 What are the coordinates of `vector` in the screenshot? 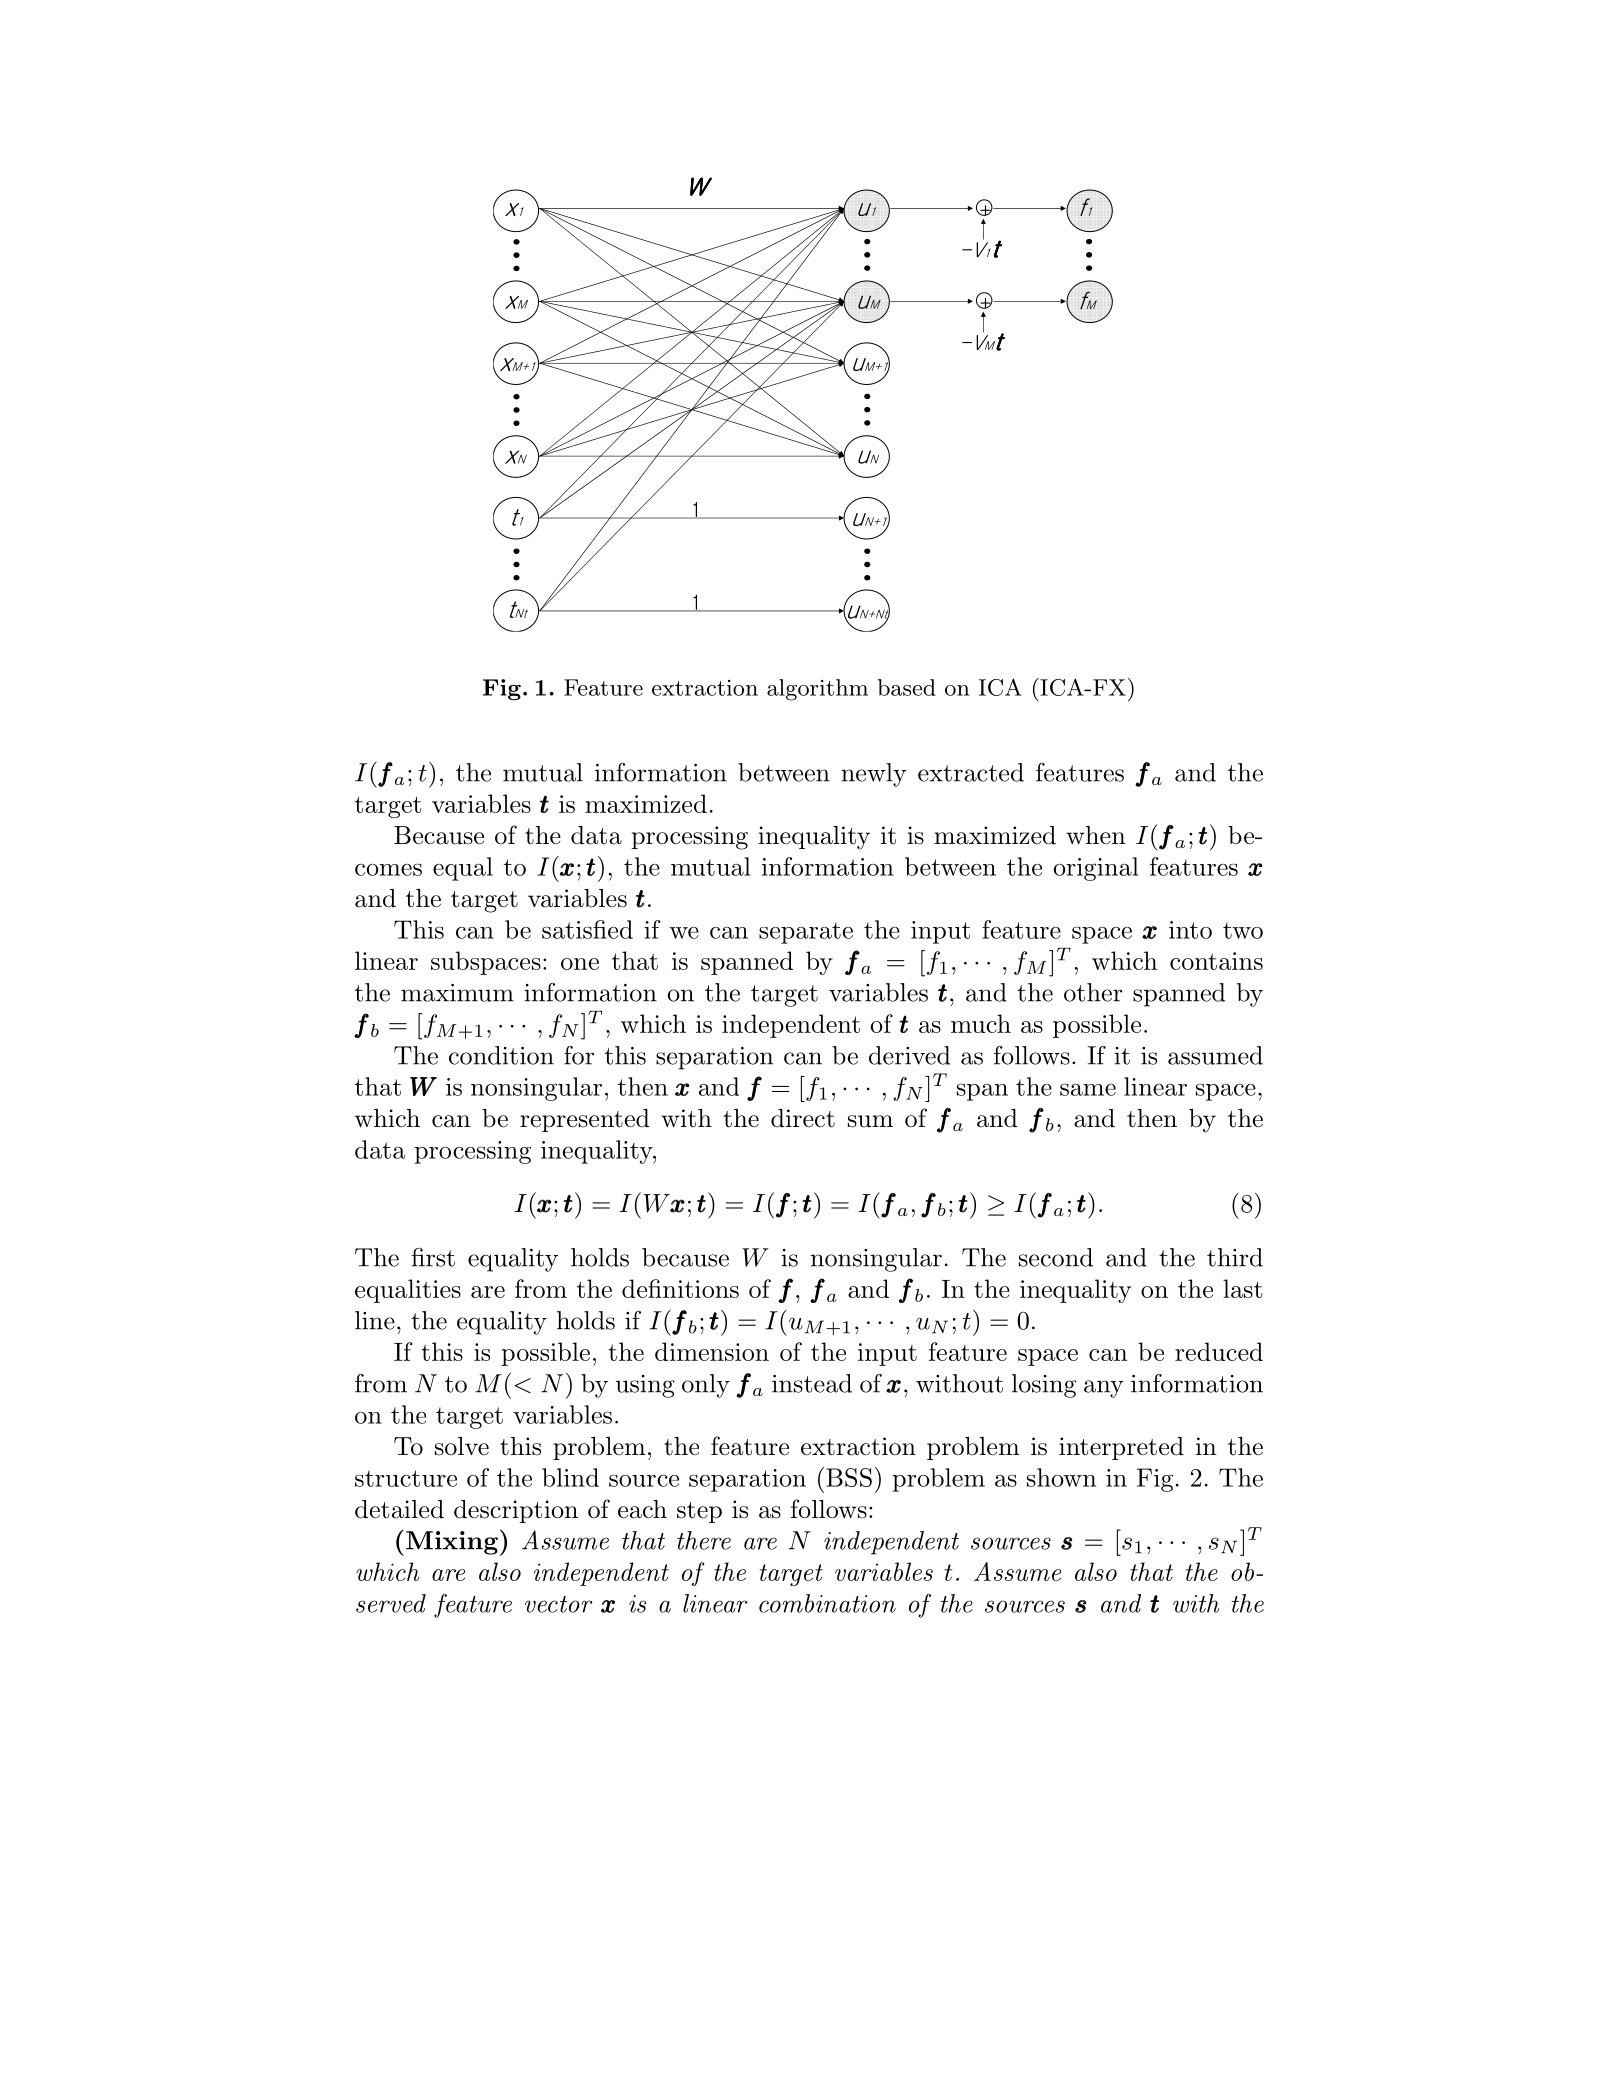 It's located at (559, 1604).
